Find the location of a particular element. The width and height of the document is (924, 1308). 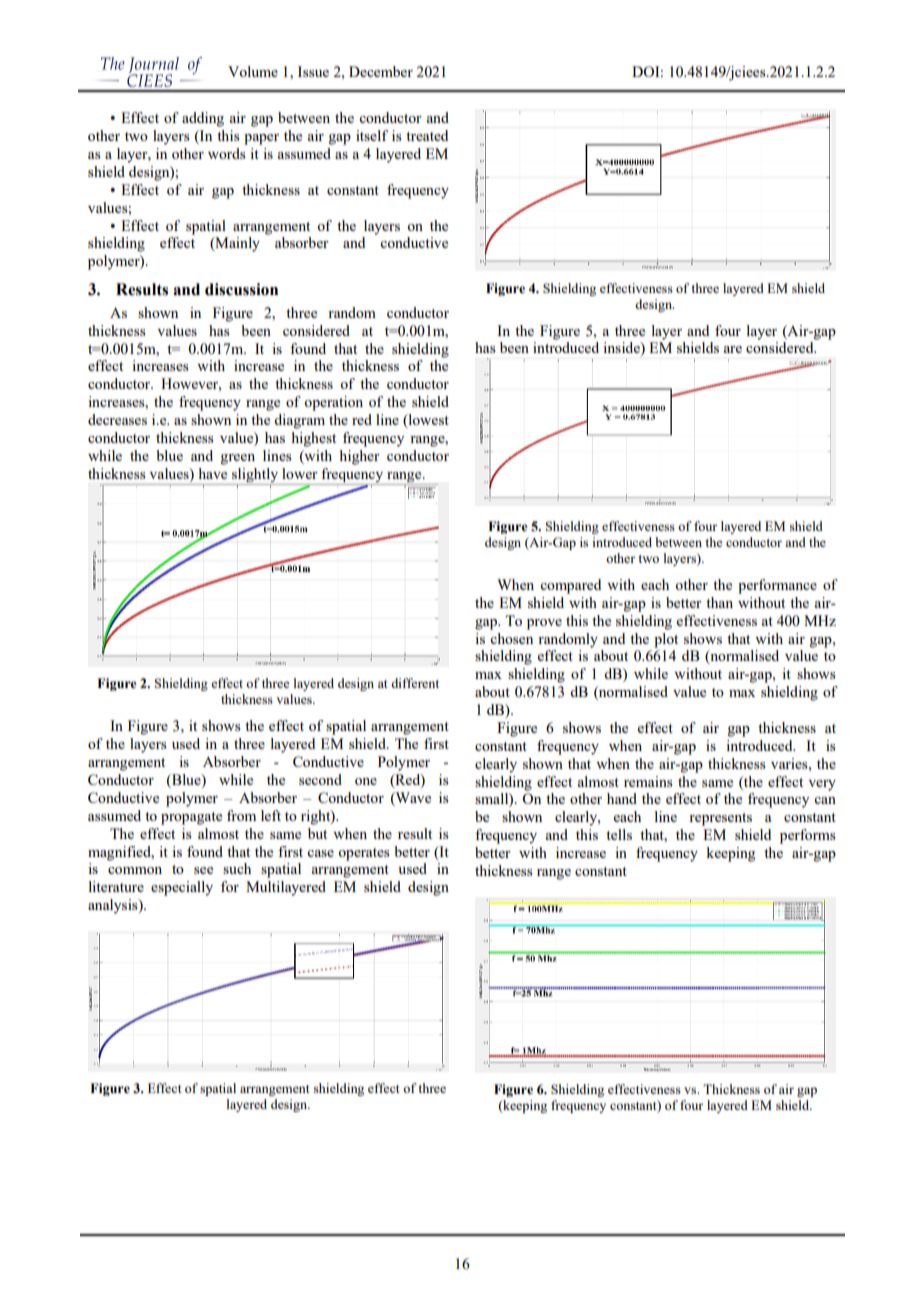

performance is located at coordinates (777, 586).
